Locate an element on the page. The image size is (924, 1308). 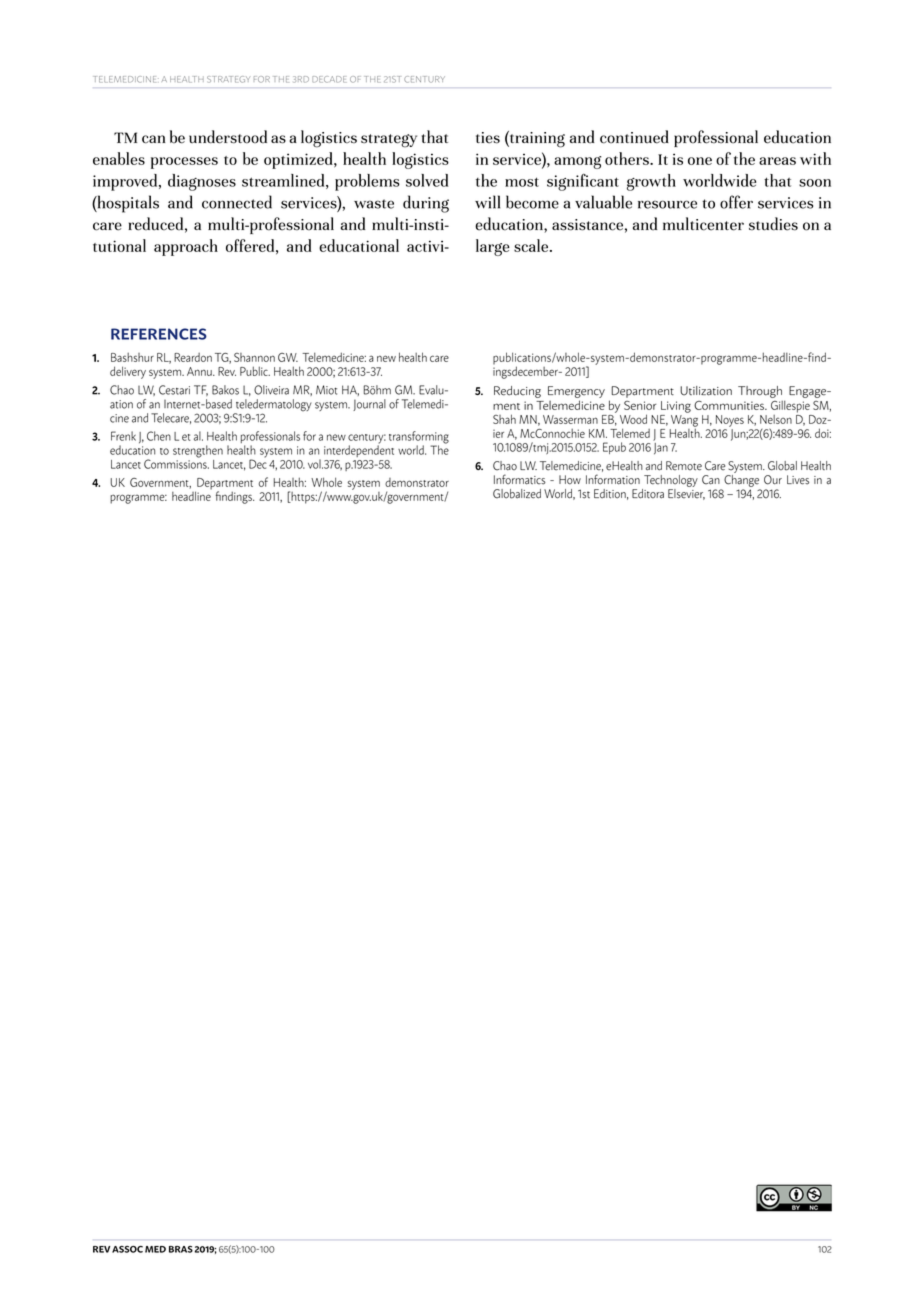
Change is located at coordinates (741, 479).
